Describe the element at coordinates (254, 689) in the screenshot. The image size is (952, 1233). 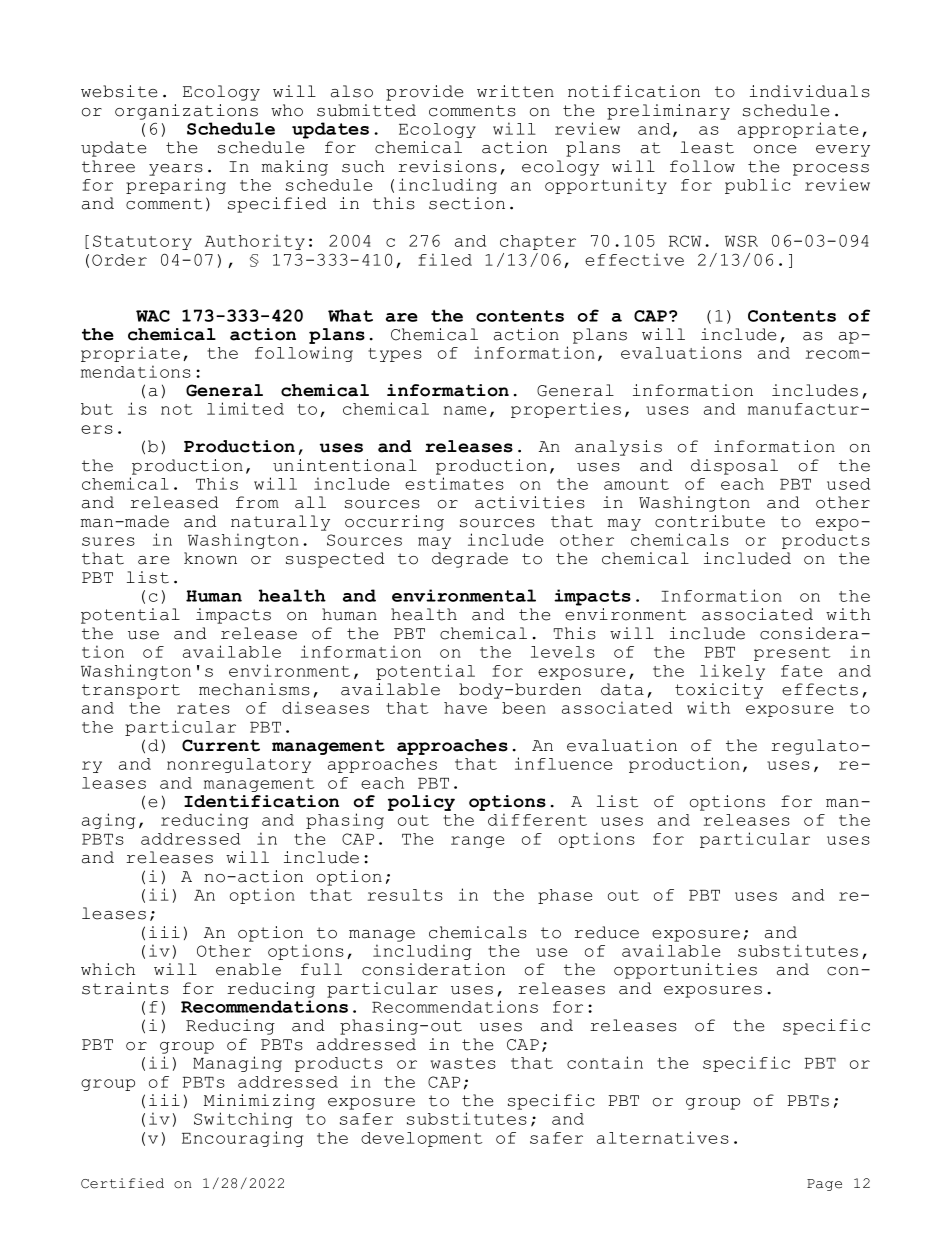
I see `mechanisms` at that location.
